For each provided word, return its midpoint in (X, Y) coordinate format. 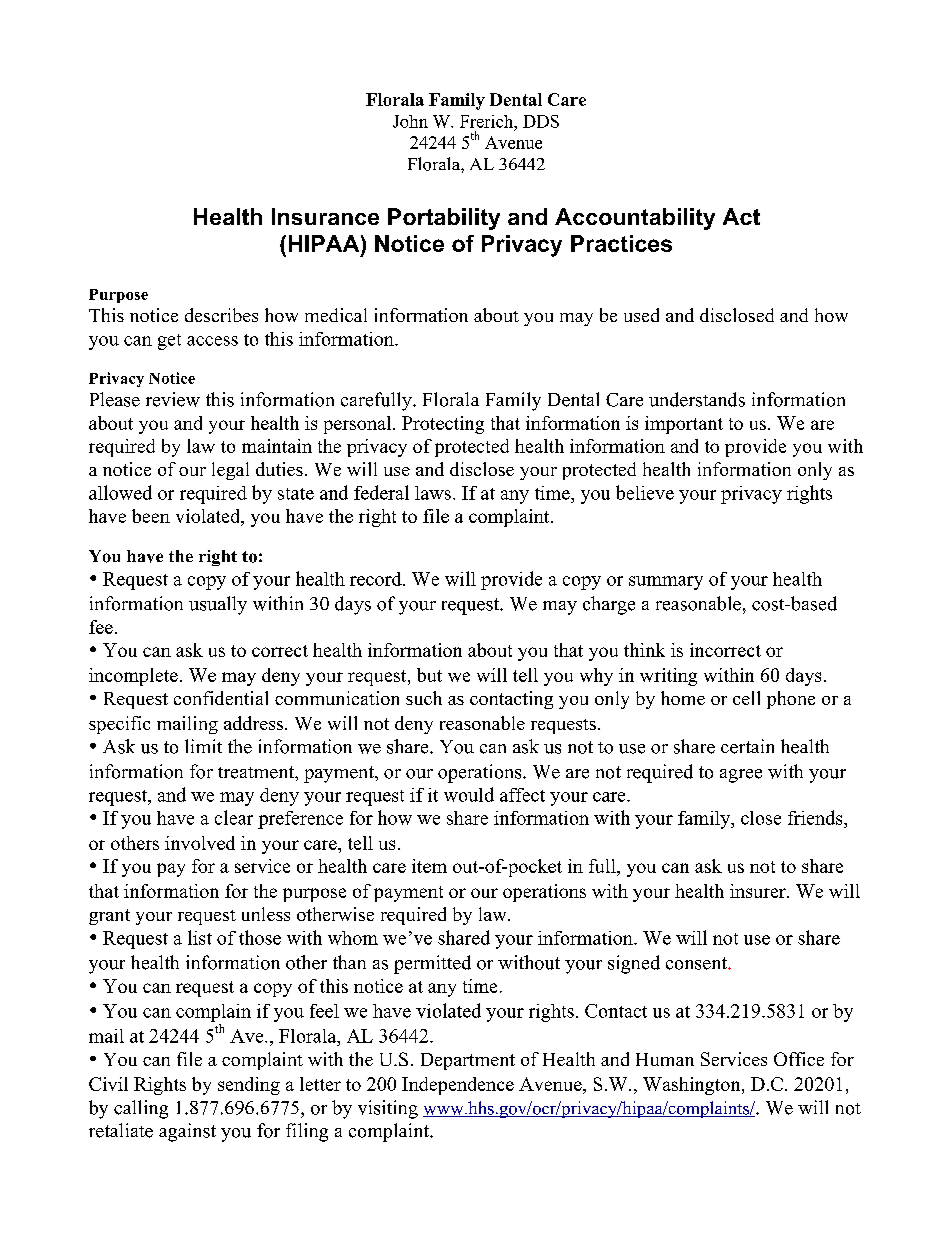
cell (746, 698)
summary (666, 583)
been (151, 516)
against (187, 1132)
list (200, 937)
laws (433, 493)
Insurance (325, 216)
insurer (759, 891)
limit (203, 746)
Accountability (635, 219)
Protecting (443, 425)
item (429, 866)
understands (697, 399)
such (424, 698)
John (410, 121)
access (212, 341)
